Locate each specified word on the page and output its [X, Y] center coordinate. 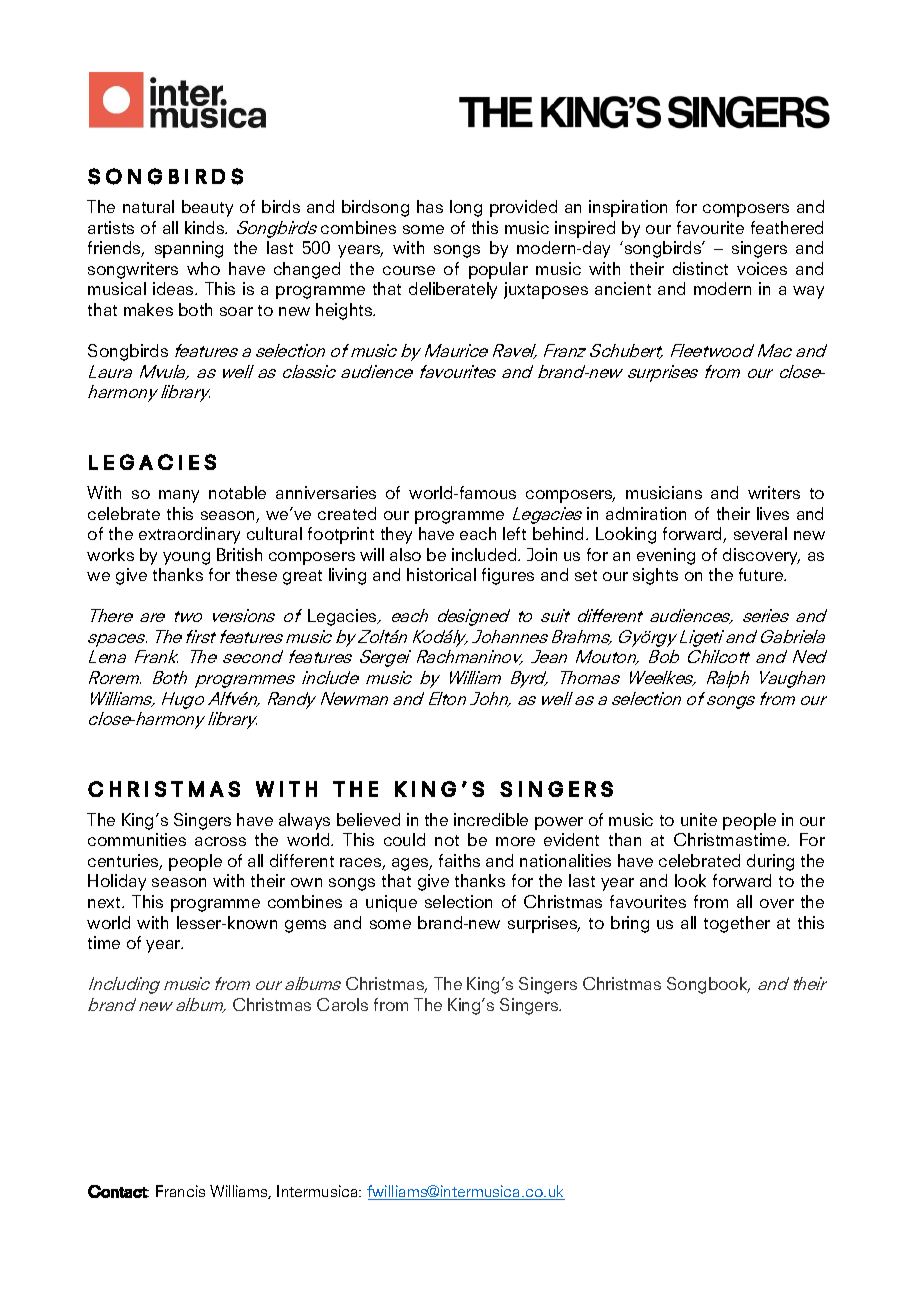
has [430, 206]
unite [699, 819]
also [405, 554]
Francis [180, 1191]
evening [666, 556]
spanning [189, 249]
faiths [459, 860]
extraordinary [189, 535]
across [220, 841]
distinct [700, 268]
